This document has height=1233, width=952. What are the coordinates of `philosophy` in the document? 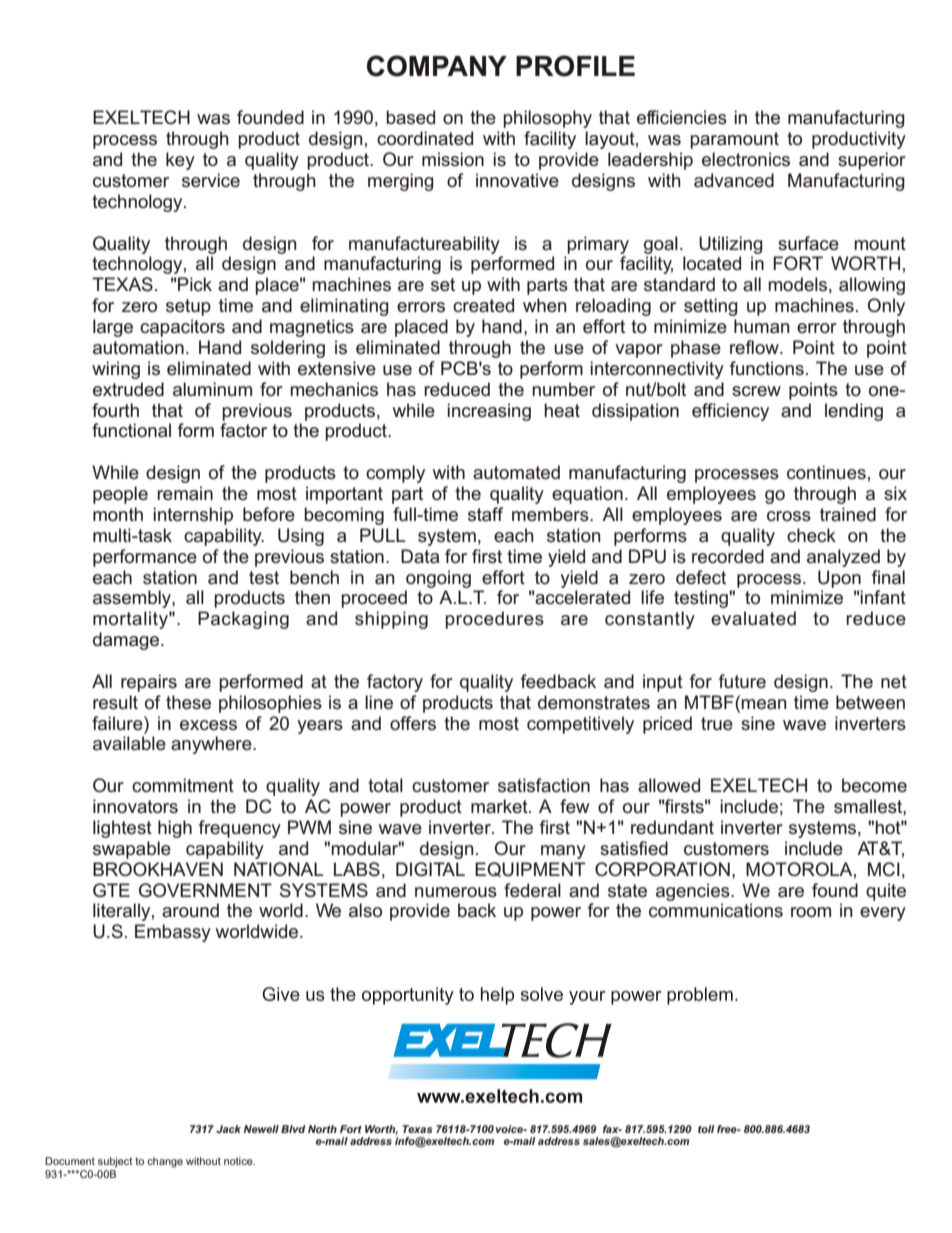 It's located at (547, 119).
